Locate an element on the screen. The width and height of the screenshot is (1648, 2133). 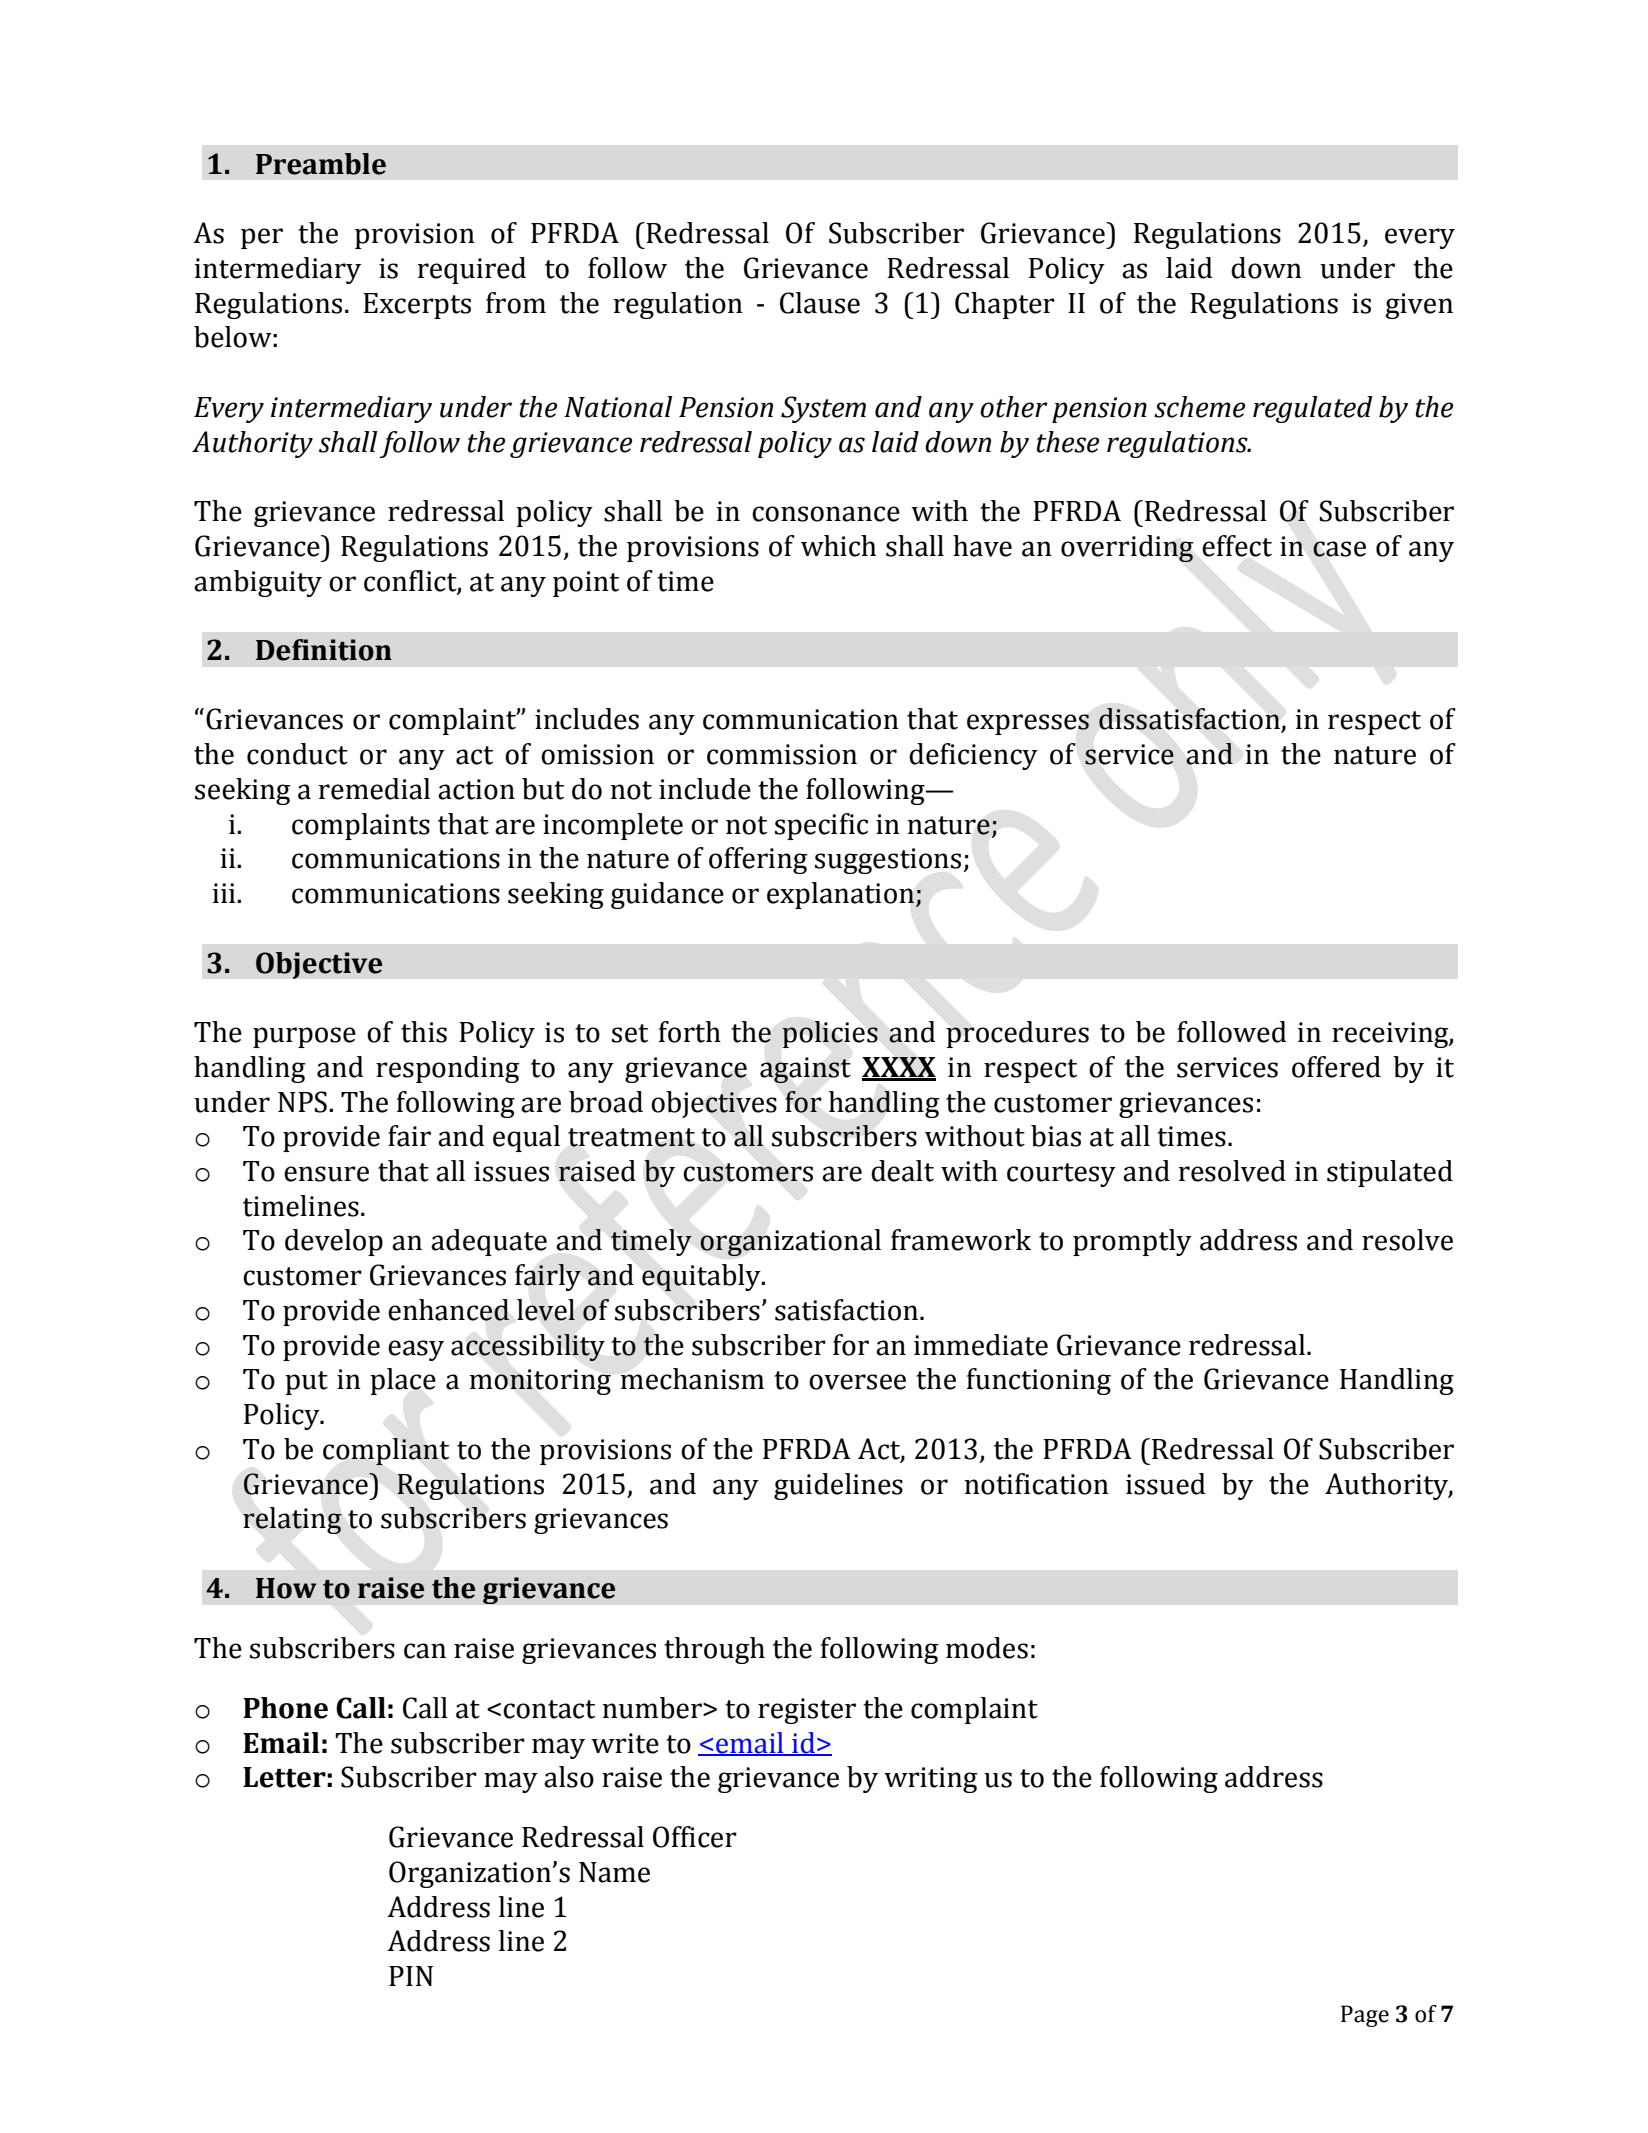
Page is located at coordinates (1365, 2016).
